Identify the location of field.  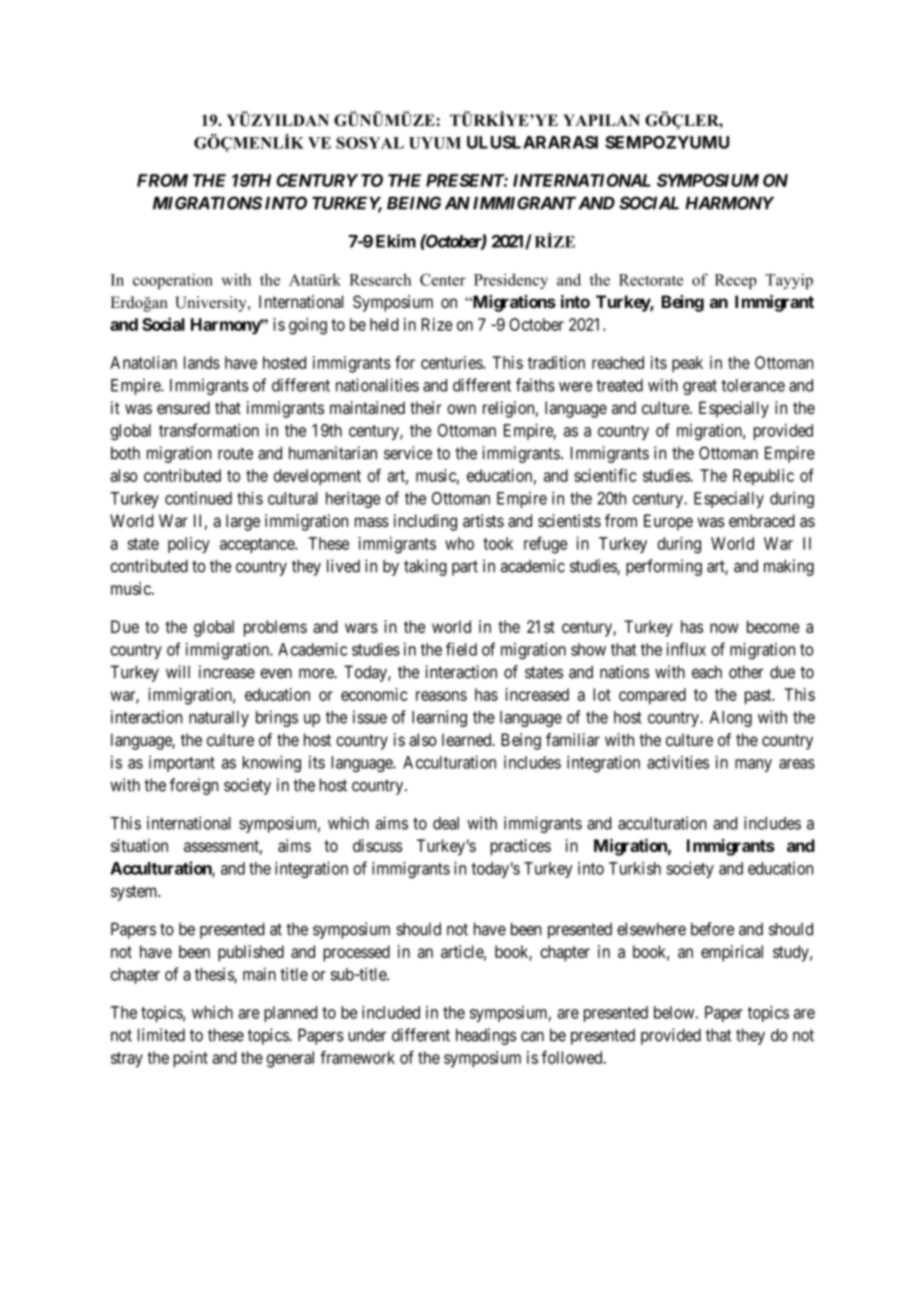
(461, 649).
